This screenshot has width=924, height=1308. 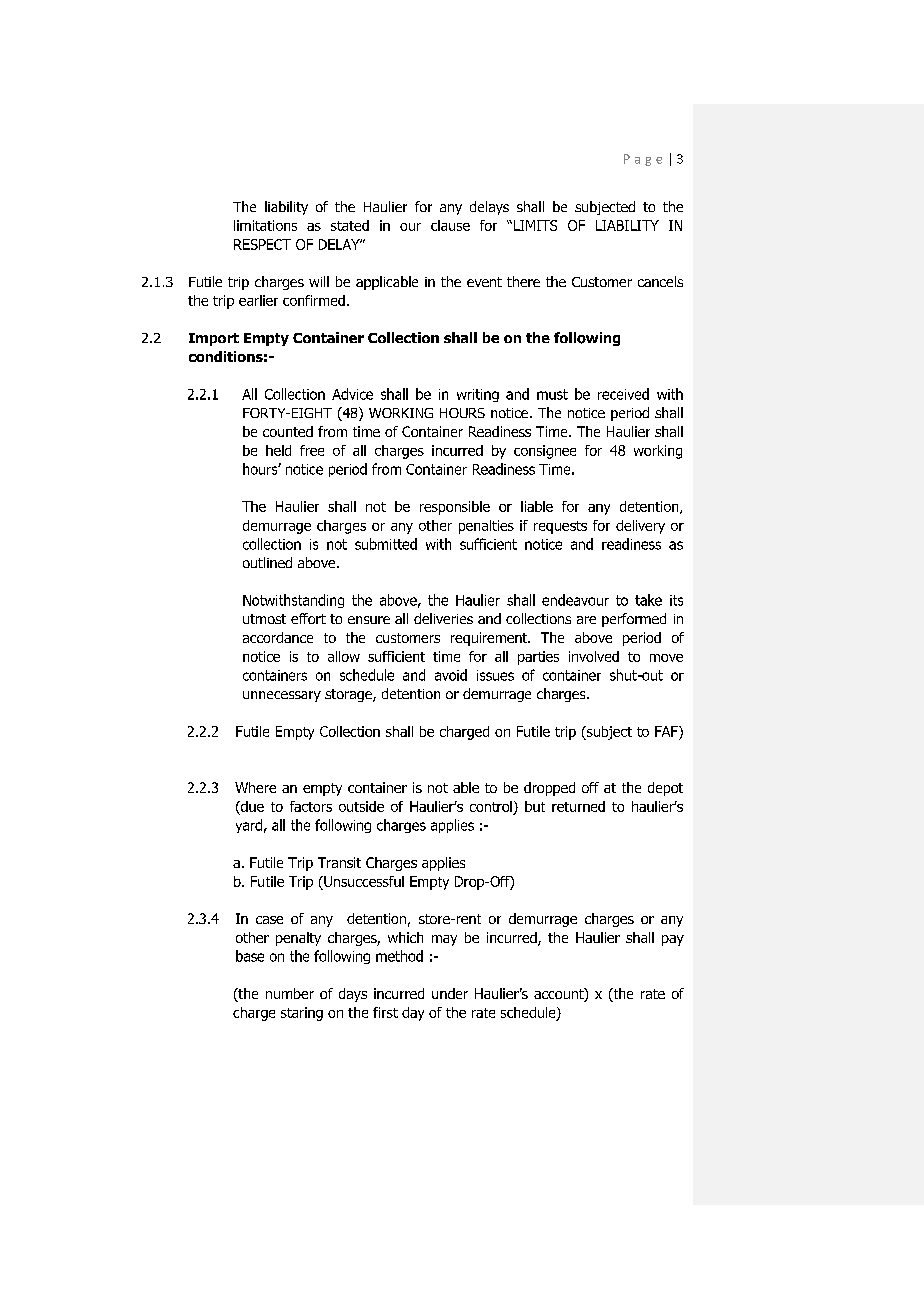 What do you see at coordinates (278, 450) in the screenshot?
I see `held` at bounding box center [278, 450].
